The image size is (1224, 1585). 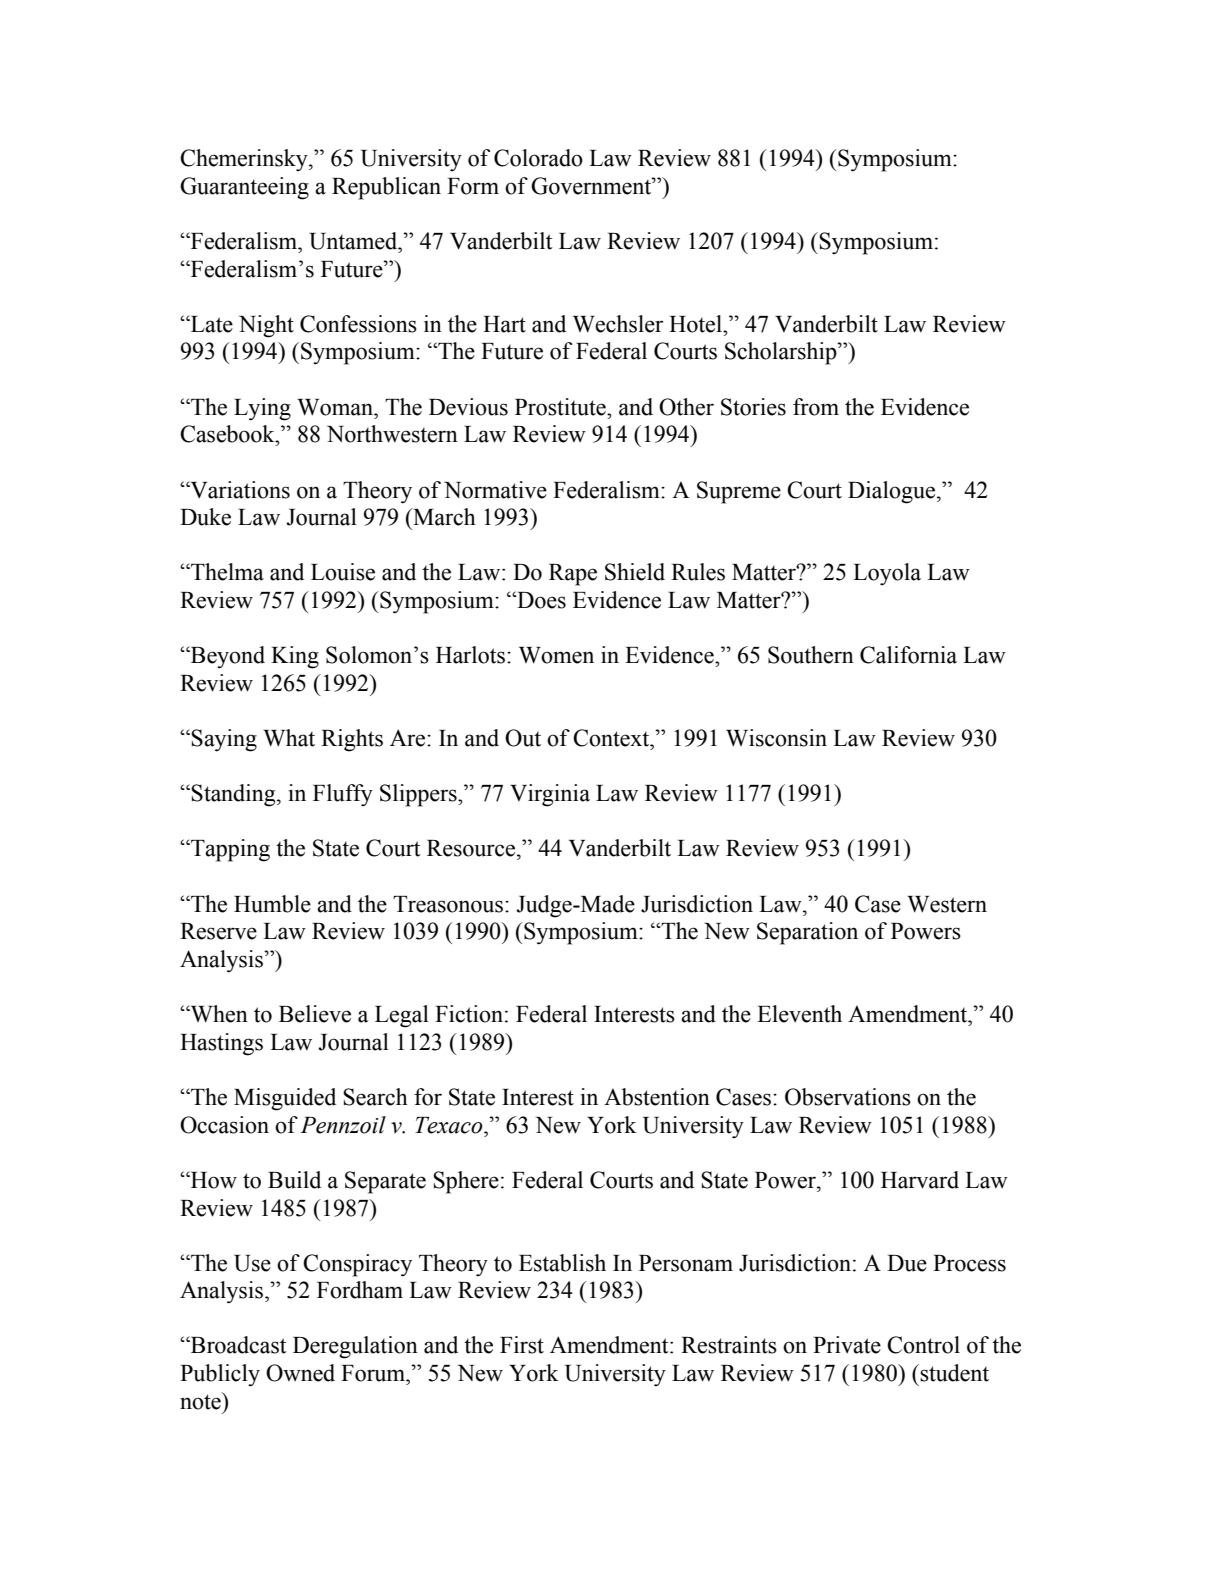 I want to click on Misguided, so click(x=285, y=1099).
